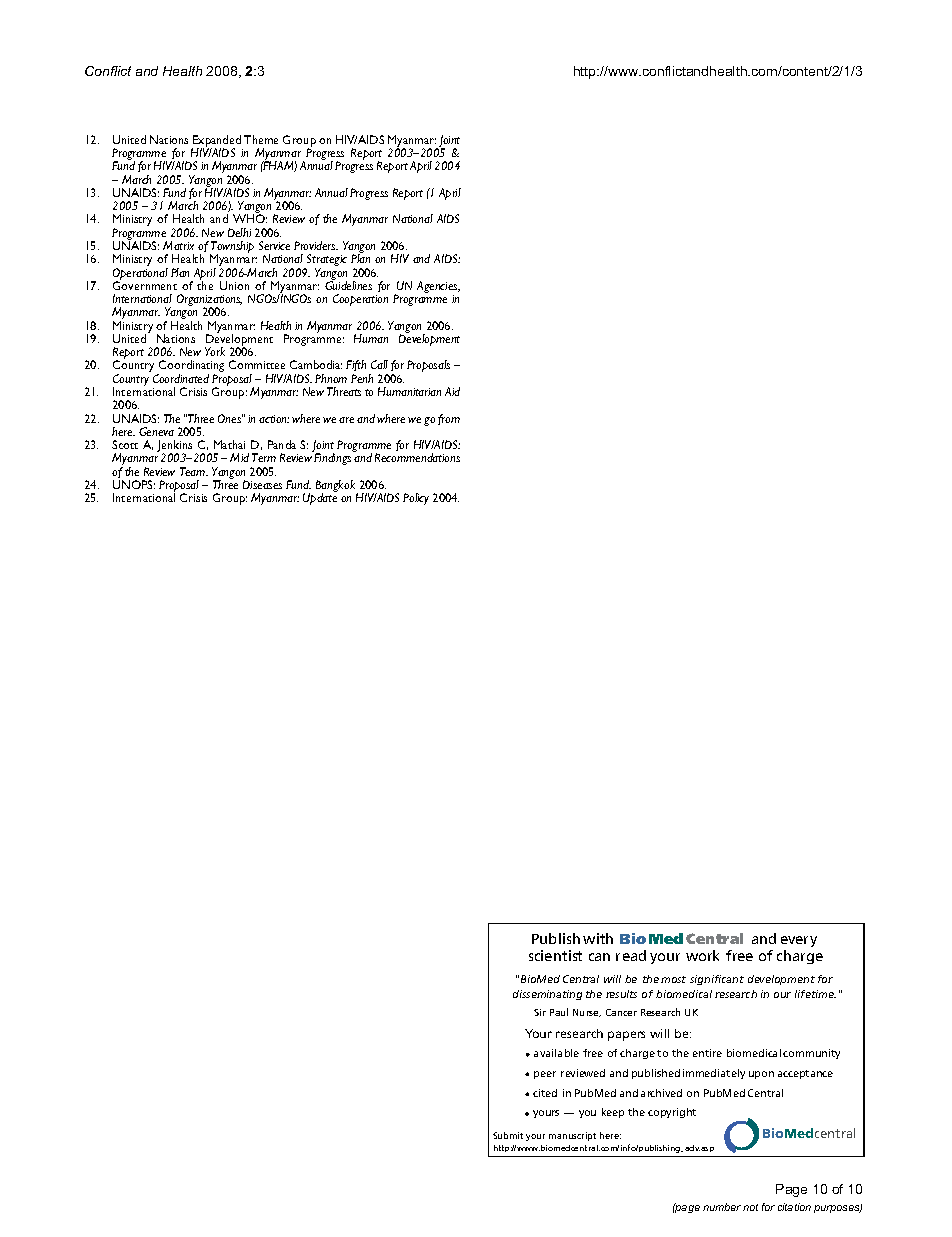 Image resolution: width=952 pixels, height=1237 pixels. Describe the element at coordinates (572, 1136) in the screenshot. I see `manuscript` at that location.
